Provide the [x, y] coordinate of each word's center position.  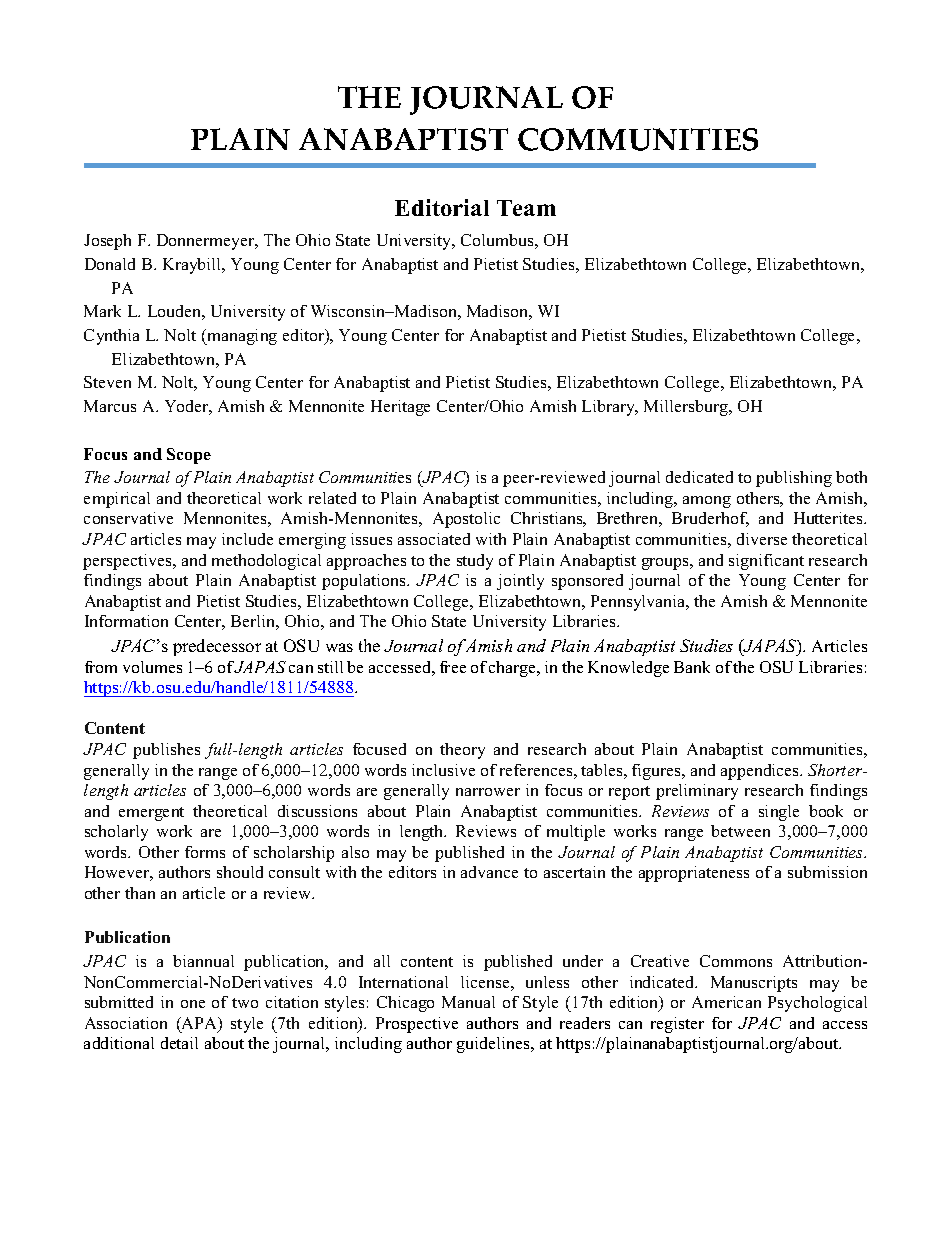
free [453, 667]
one [193, 1004]
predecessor [217, 647]
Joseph [107, 242]
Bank [692, 667]
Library [610, 408]
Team [526, 208]
